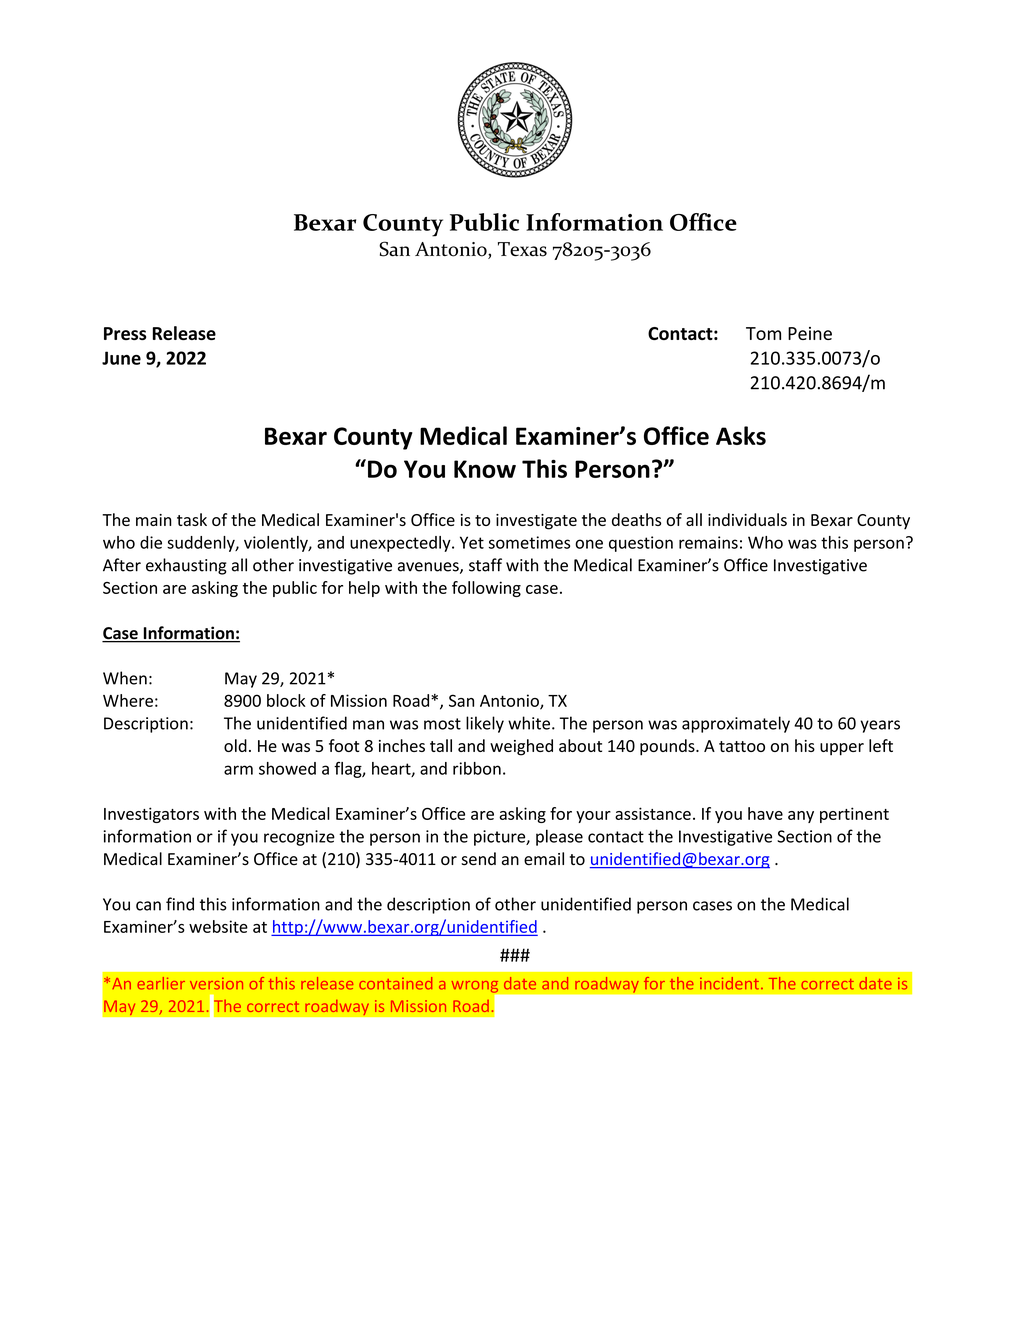  Describe the element at coordinates (475, 987) in the image. I see `wrong` at that location.
